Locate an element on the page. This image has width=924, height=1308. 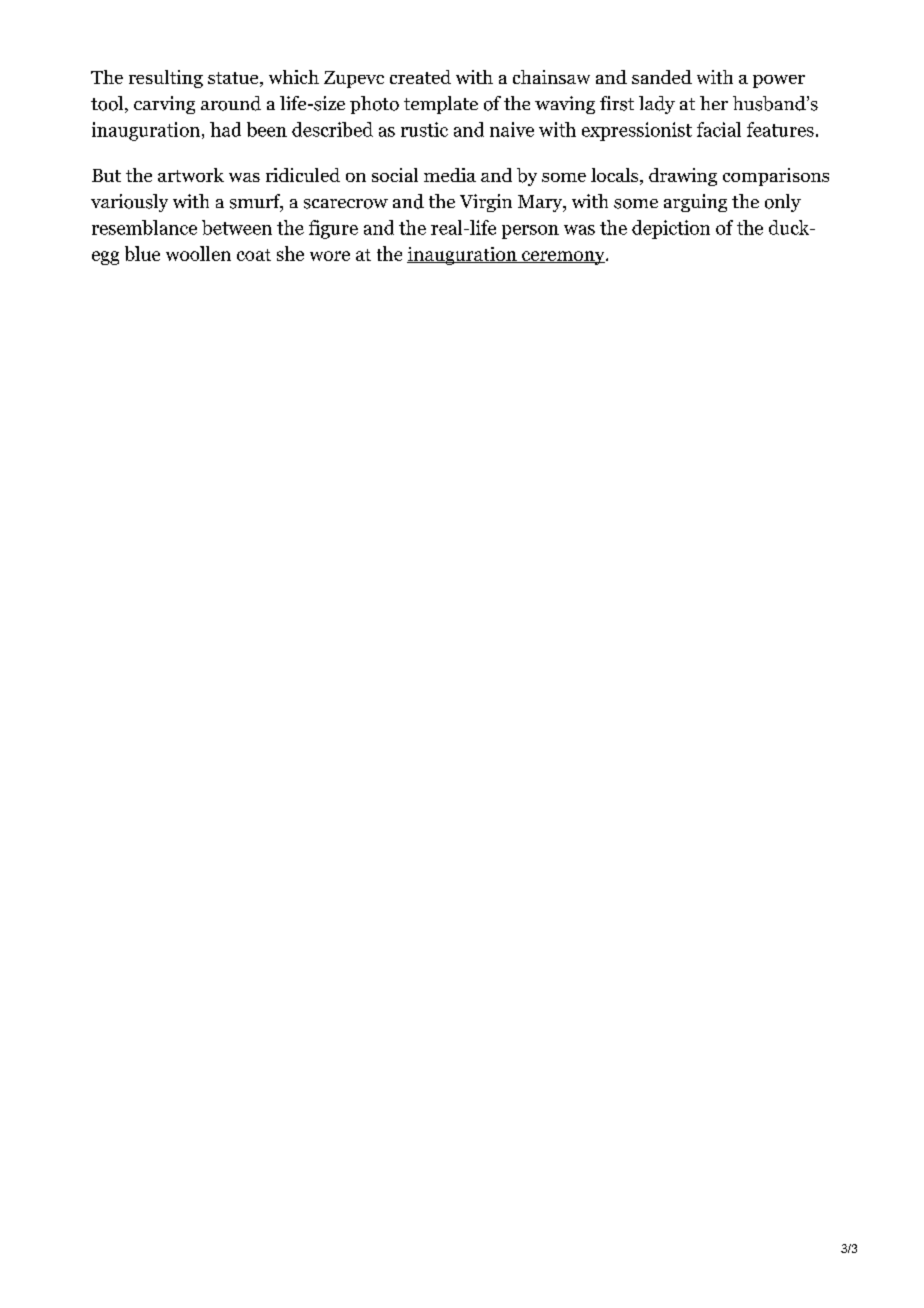
created is located at coordinates (420, 77).
